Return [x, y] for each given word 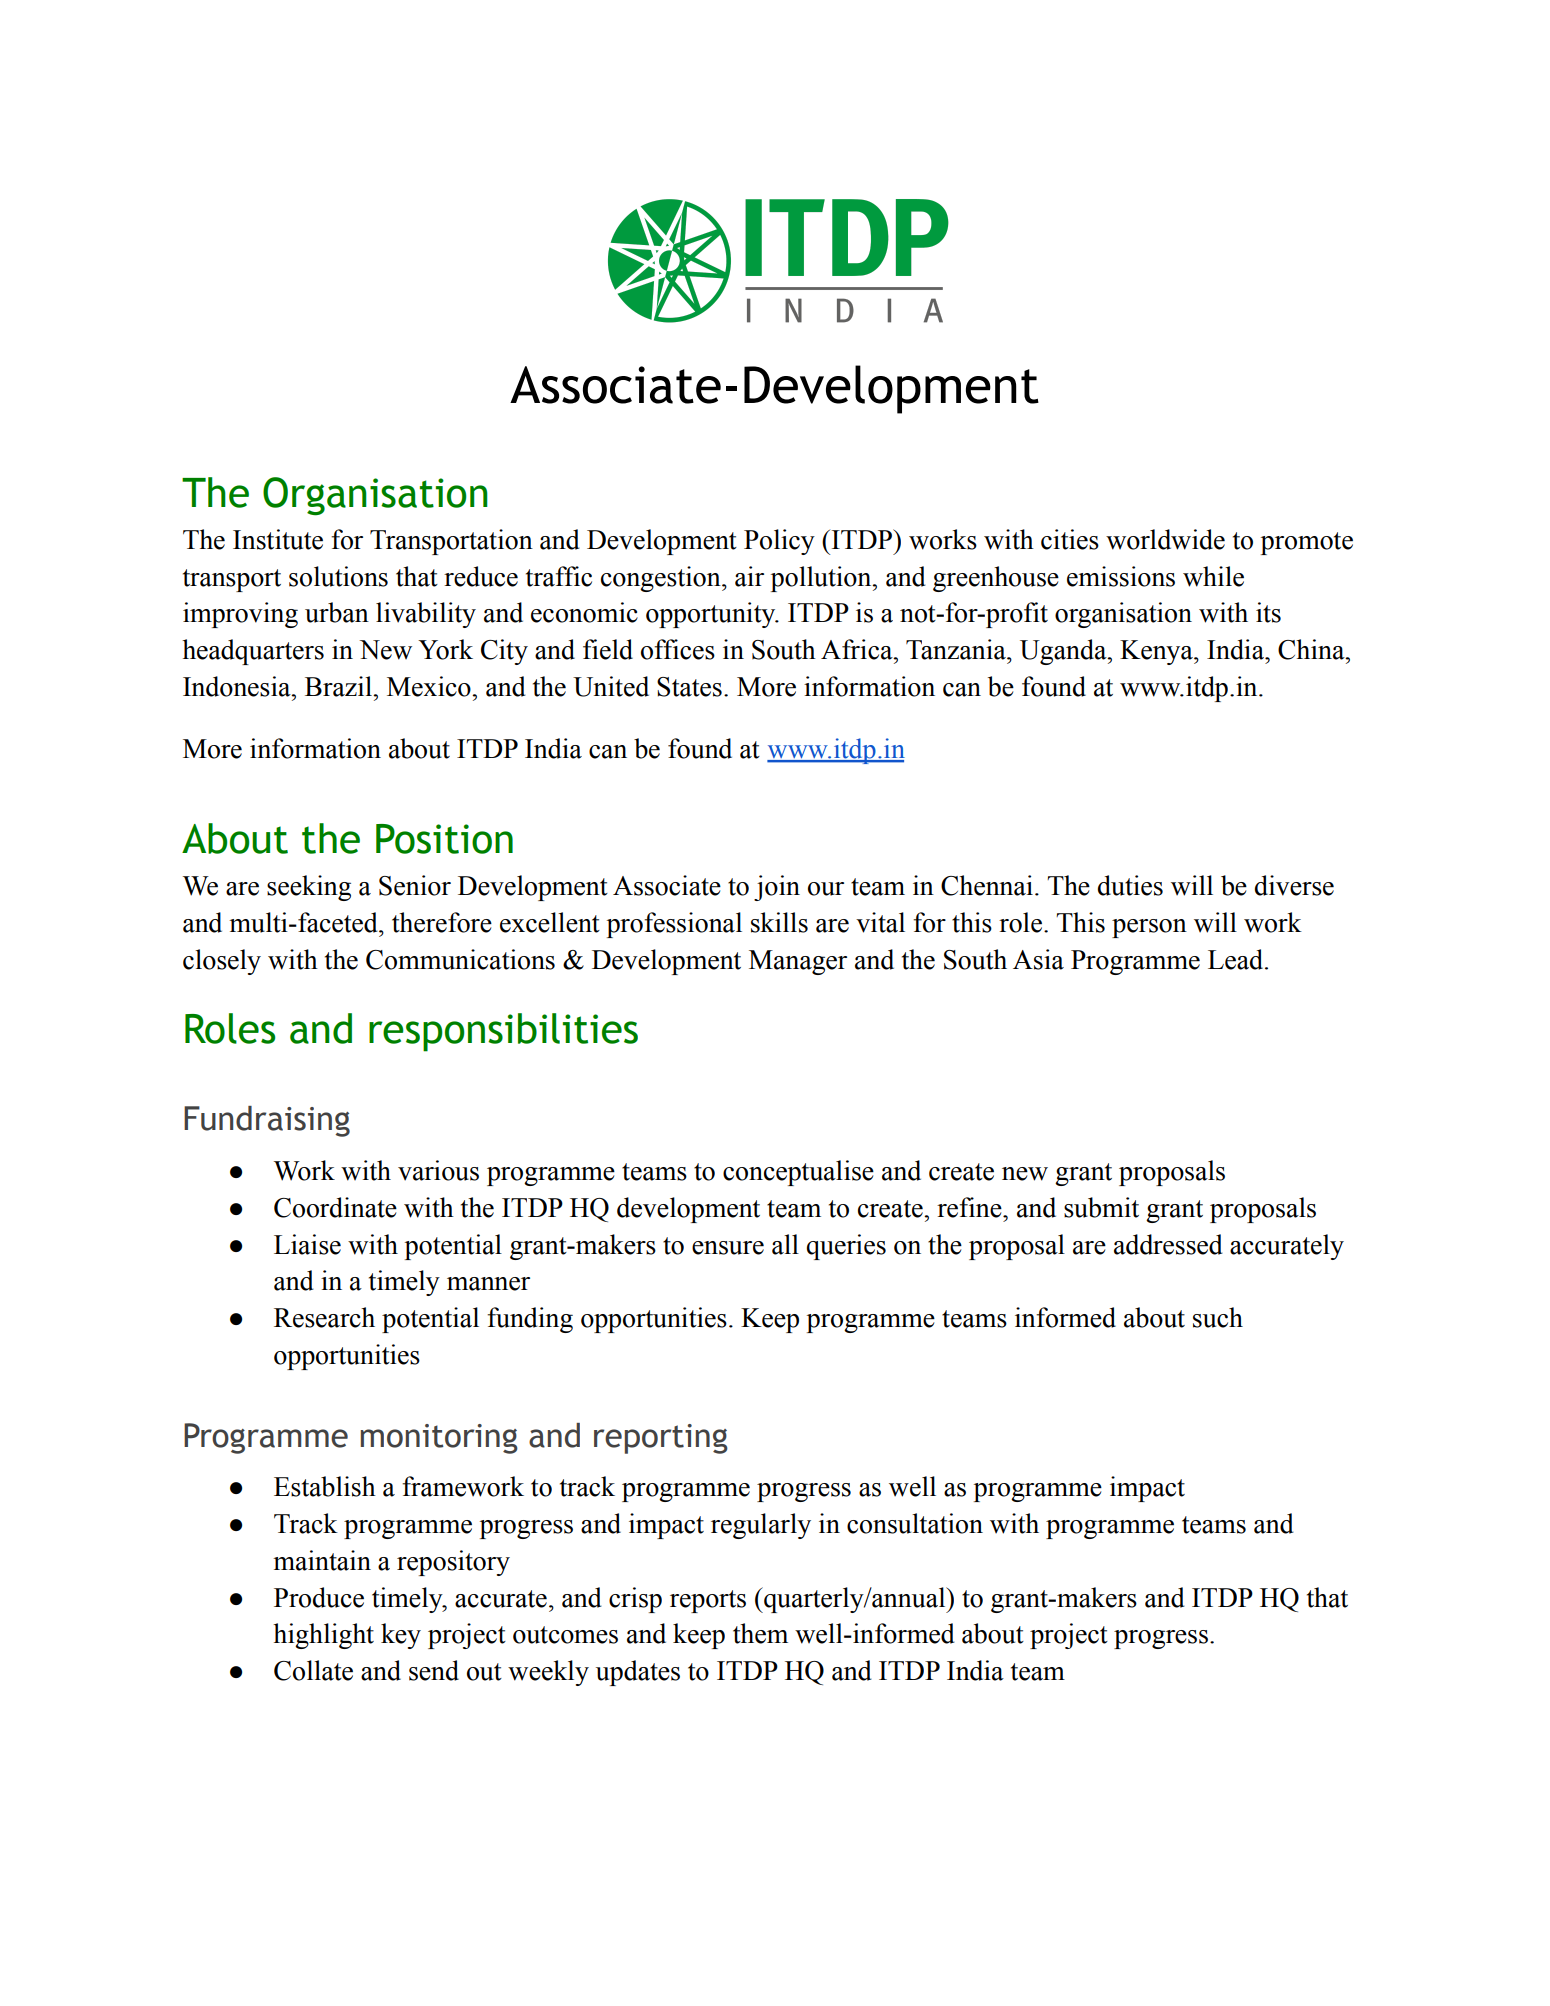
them [760, 1633]
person [1149, 928]
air [749, 576]
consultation [915, 1523]
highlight [323, 1636]
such [1218, 1317]
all [785, 1244]
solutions [338, 576]
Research [324, 1317]
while [1213, 576]
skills [779, 922]
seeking [309, 888]
